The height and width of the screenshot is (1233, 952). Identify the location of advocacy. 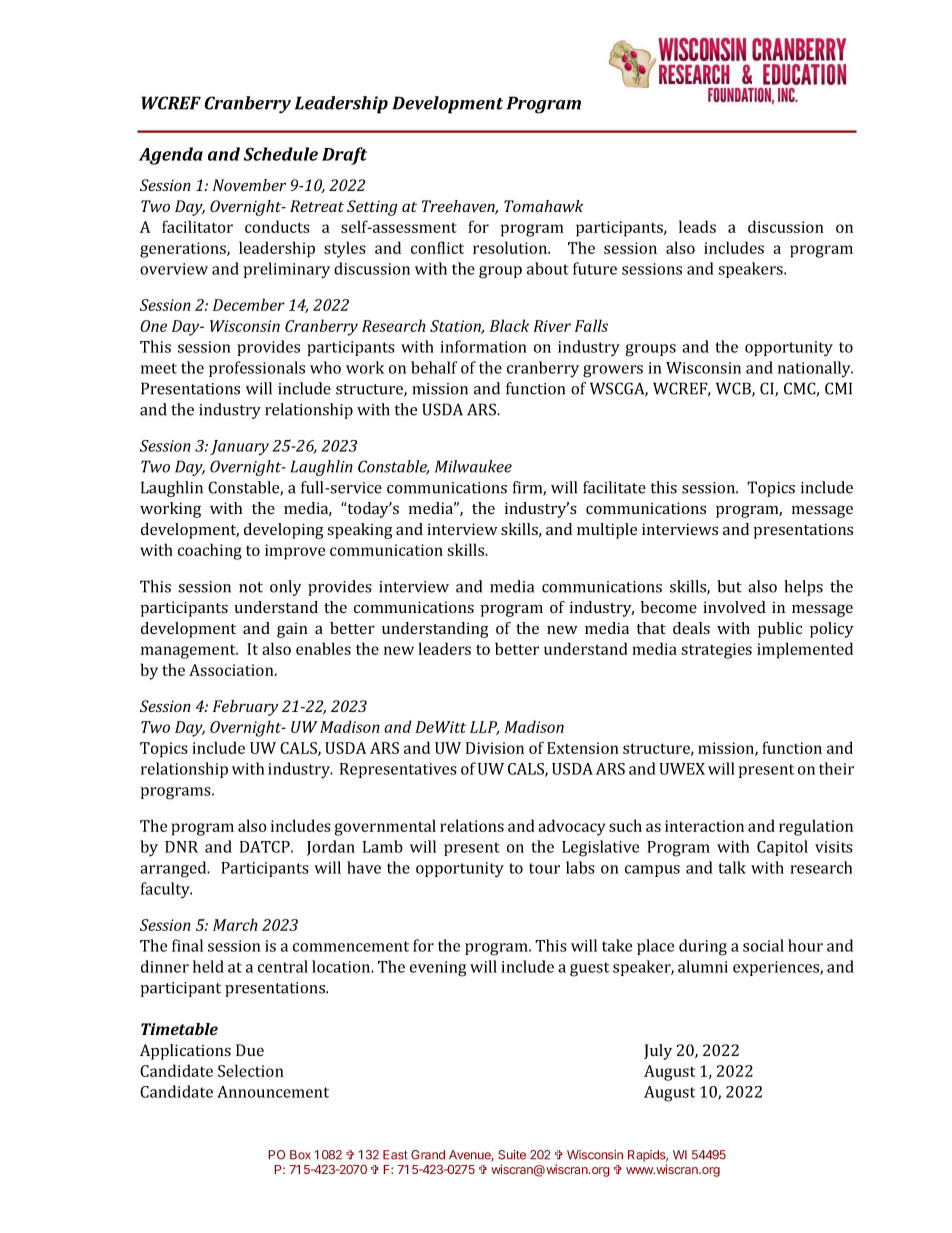
(572, 827).
